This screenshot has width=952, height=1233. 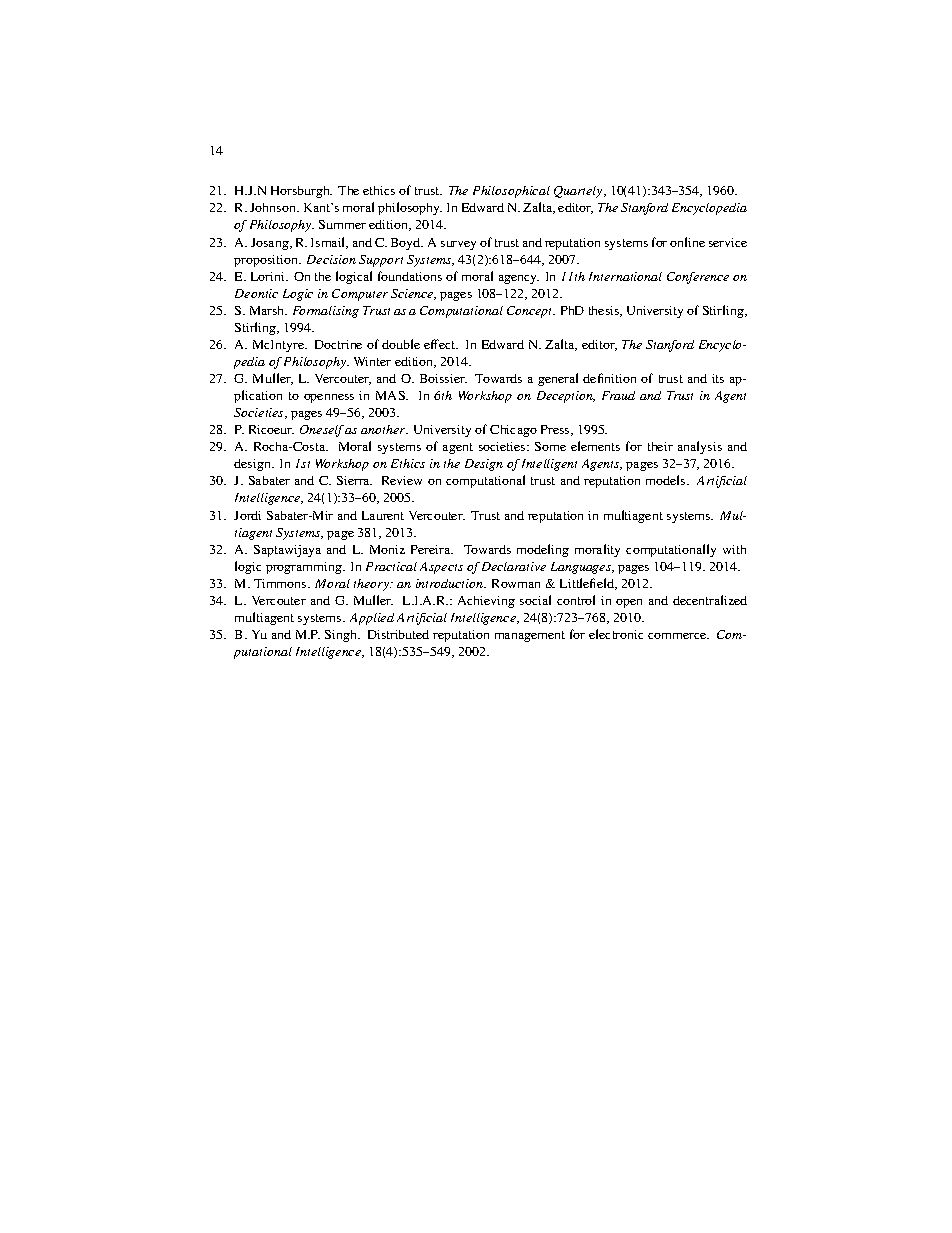 What do you see at coordinates (618, 395) in the screenshot?
I see `Fraud` at bounding box center [618, 395].
